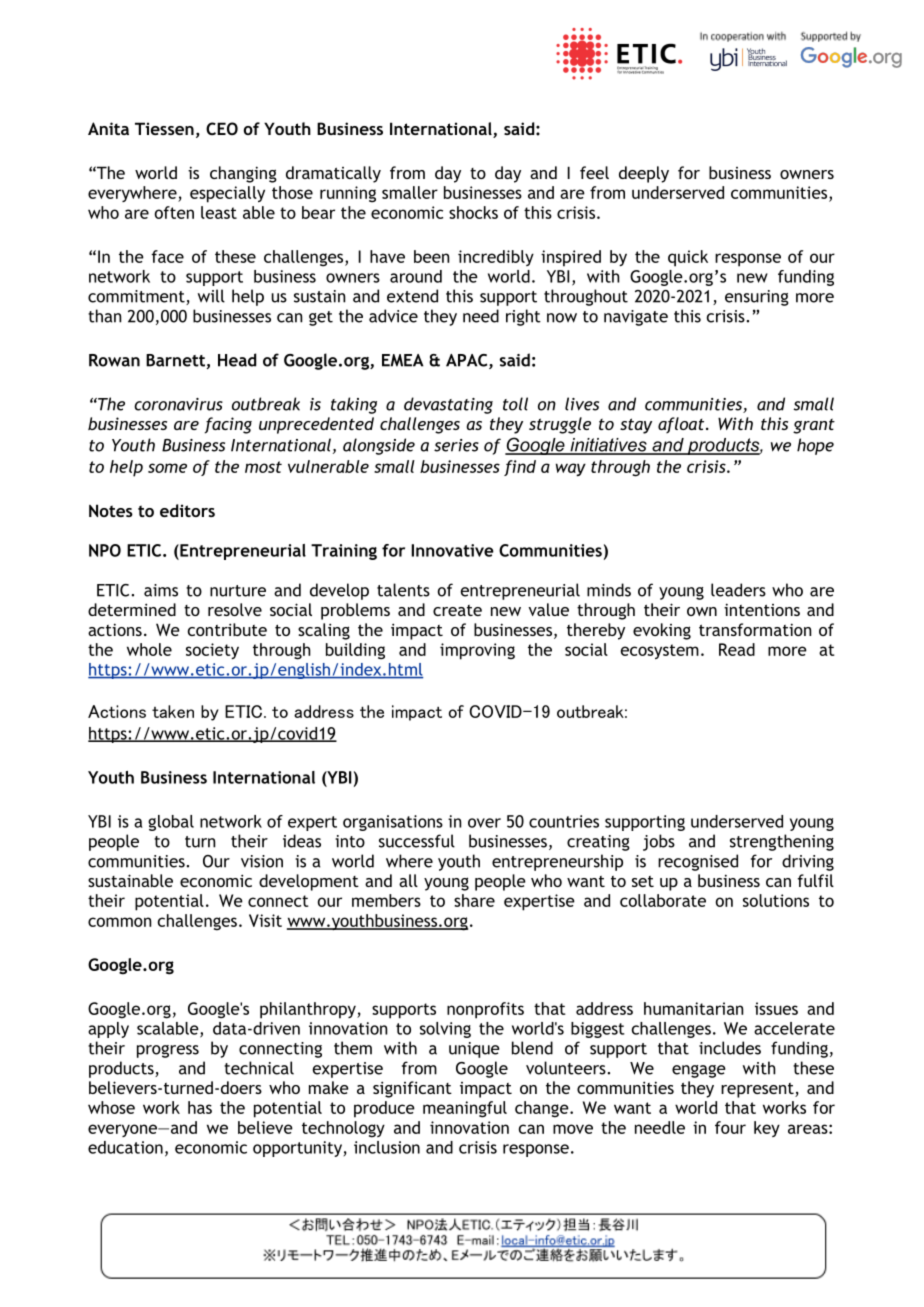 This page has height=1307, width=924. I want to click on four, so click(730, 1127).
